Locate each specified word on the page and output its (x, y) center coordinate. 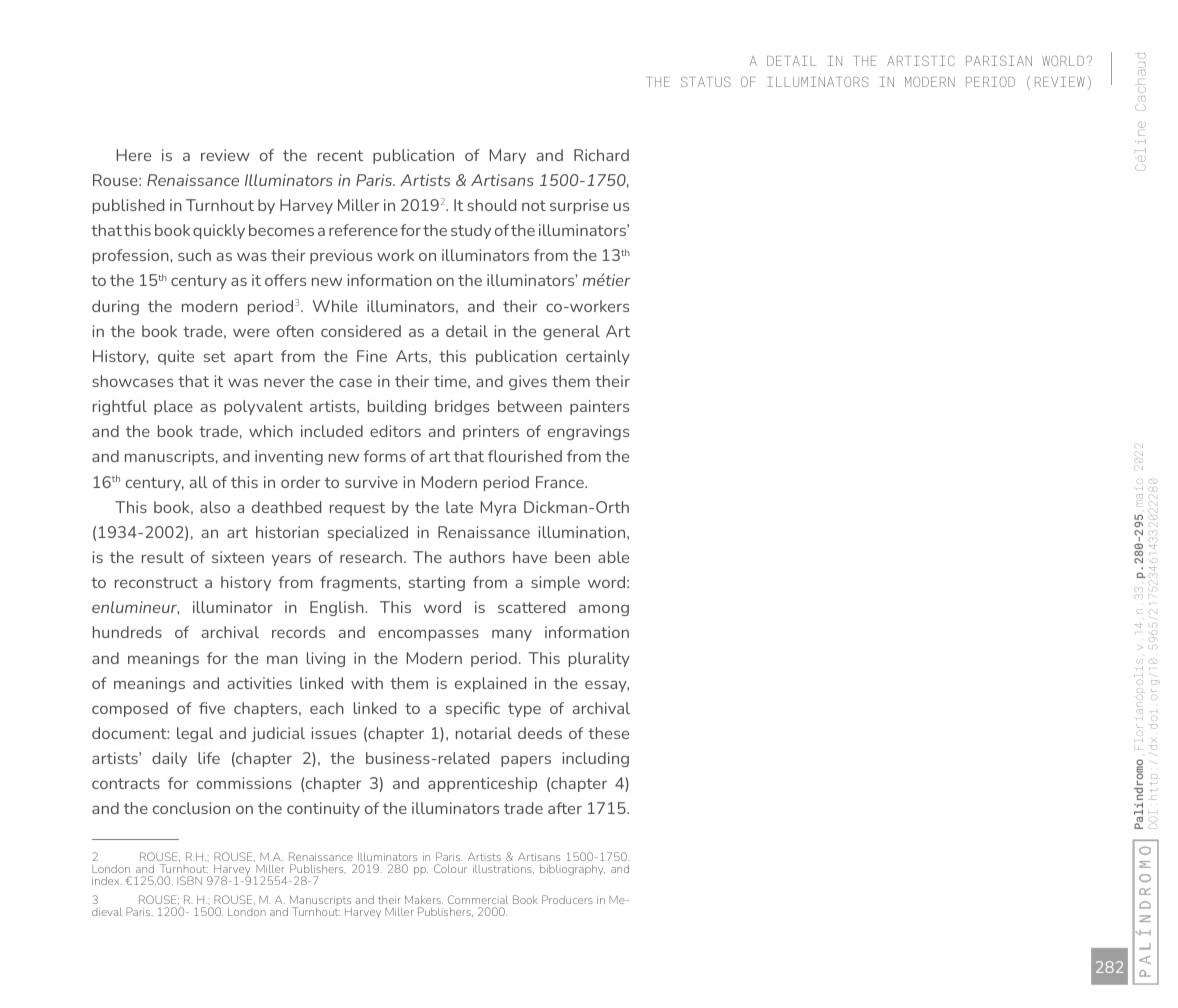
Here (133, 155)
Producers (567, 899)
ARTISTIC (921, 61)
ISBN (189, 880)
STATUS (706, 82)
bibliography (572, 870)
